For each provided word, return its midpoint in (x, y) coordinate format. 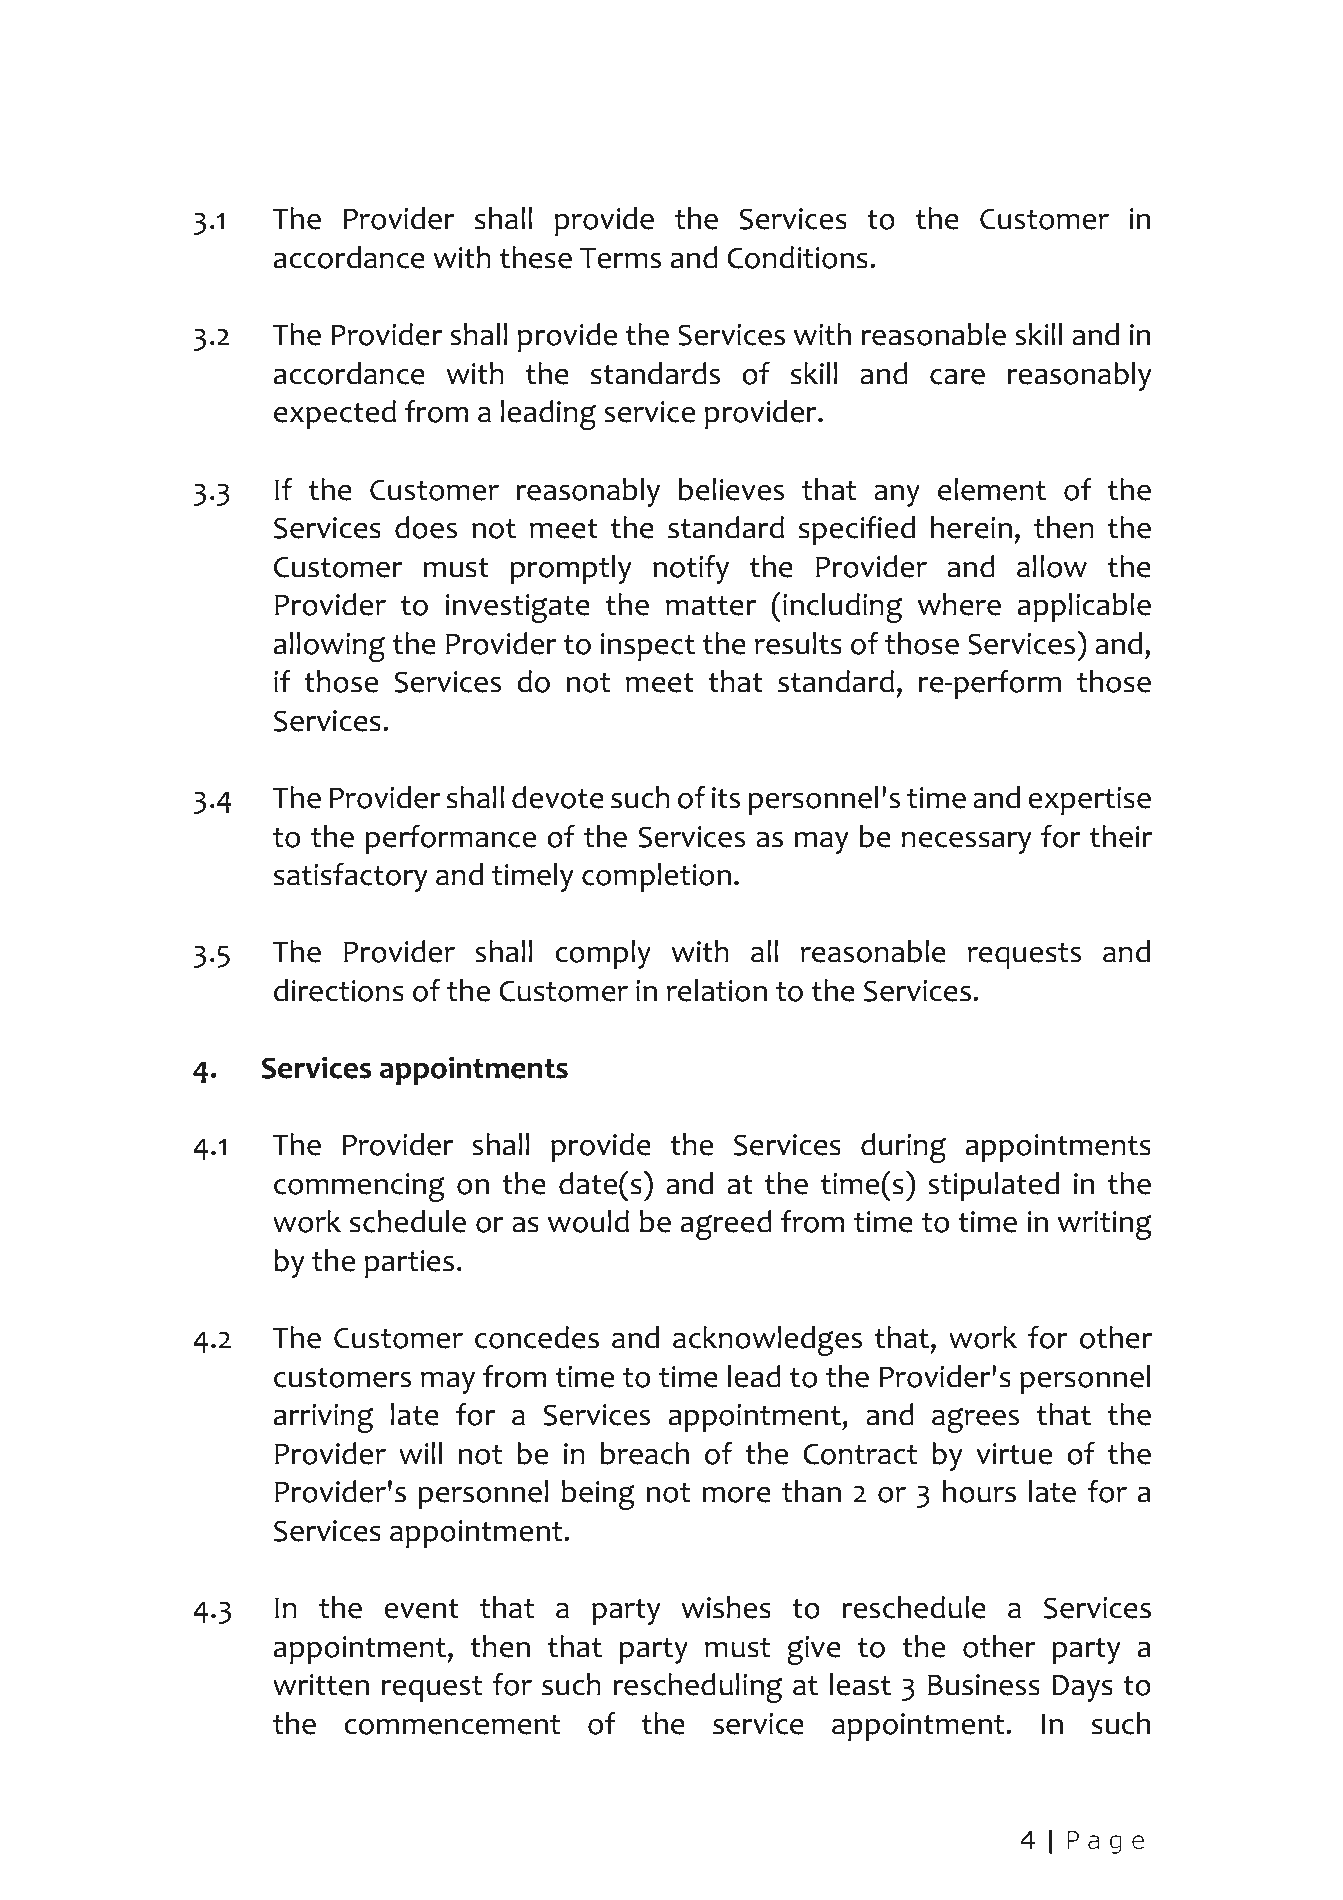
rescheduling (697, 1688)
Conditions (797, 257)
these (536, 257)
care (957, 376)
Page (1105, 1842)
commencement (452, 1725)
